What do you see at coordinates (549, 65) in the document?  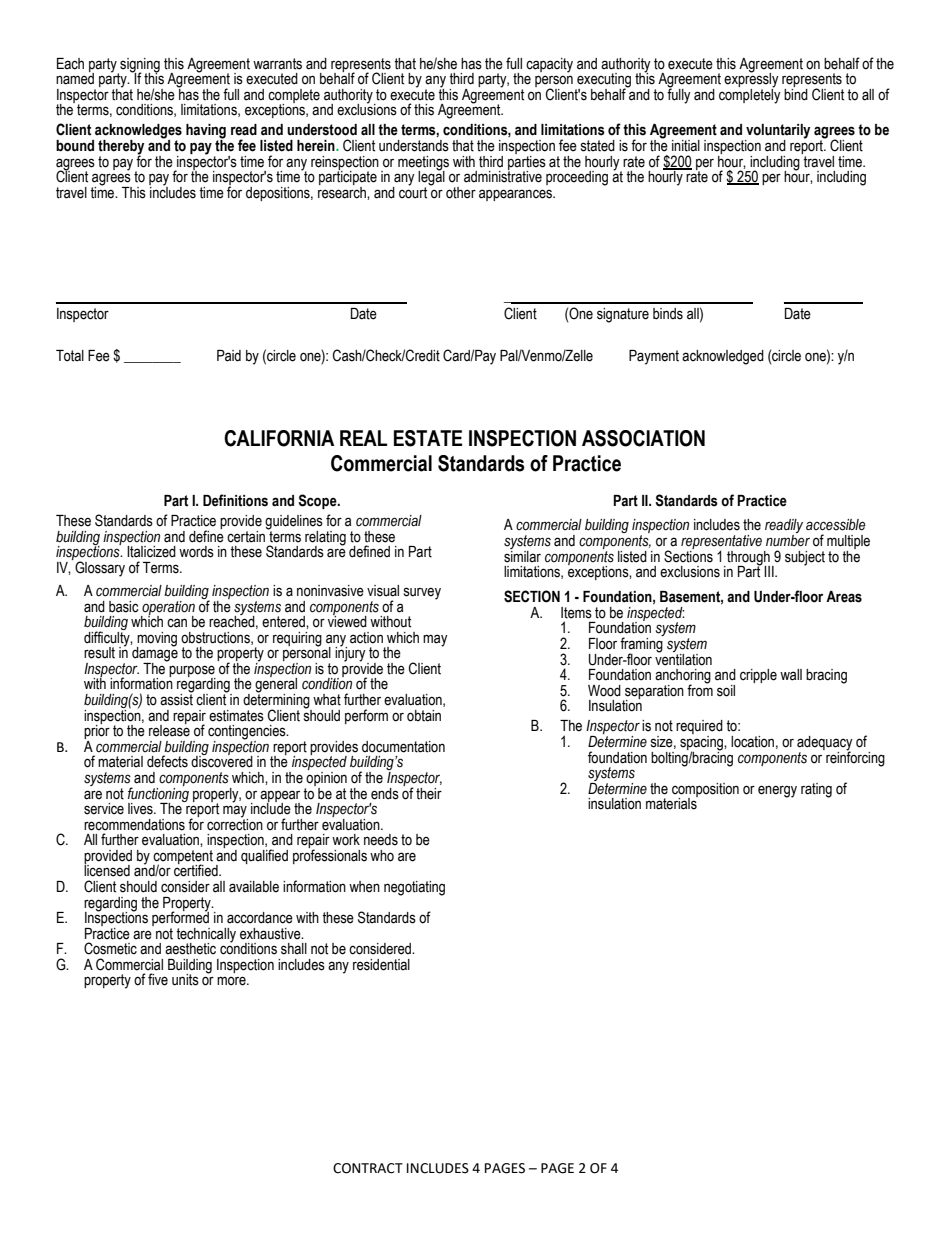 I see `capacity` at bounding box center [549, 65].
